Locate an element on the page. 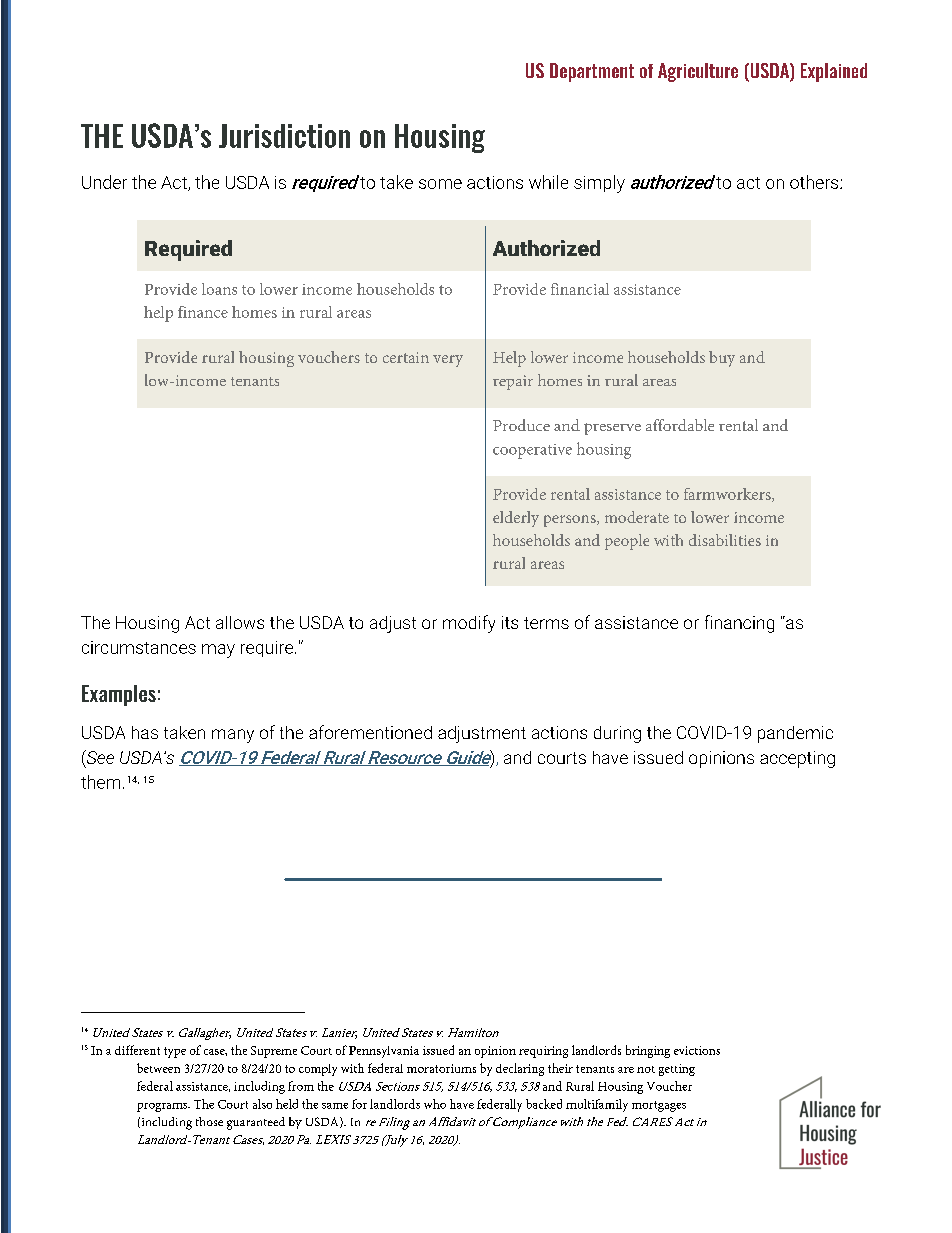 This image has width=952, height=1233. programs is located at coordinates (163, 1107).
